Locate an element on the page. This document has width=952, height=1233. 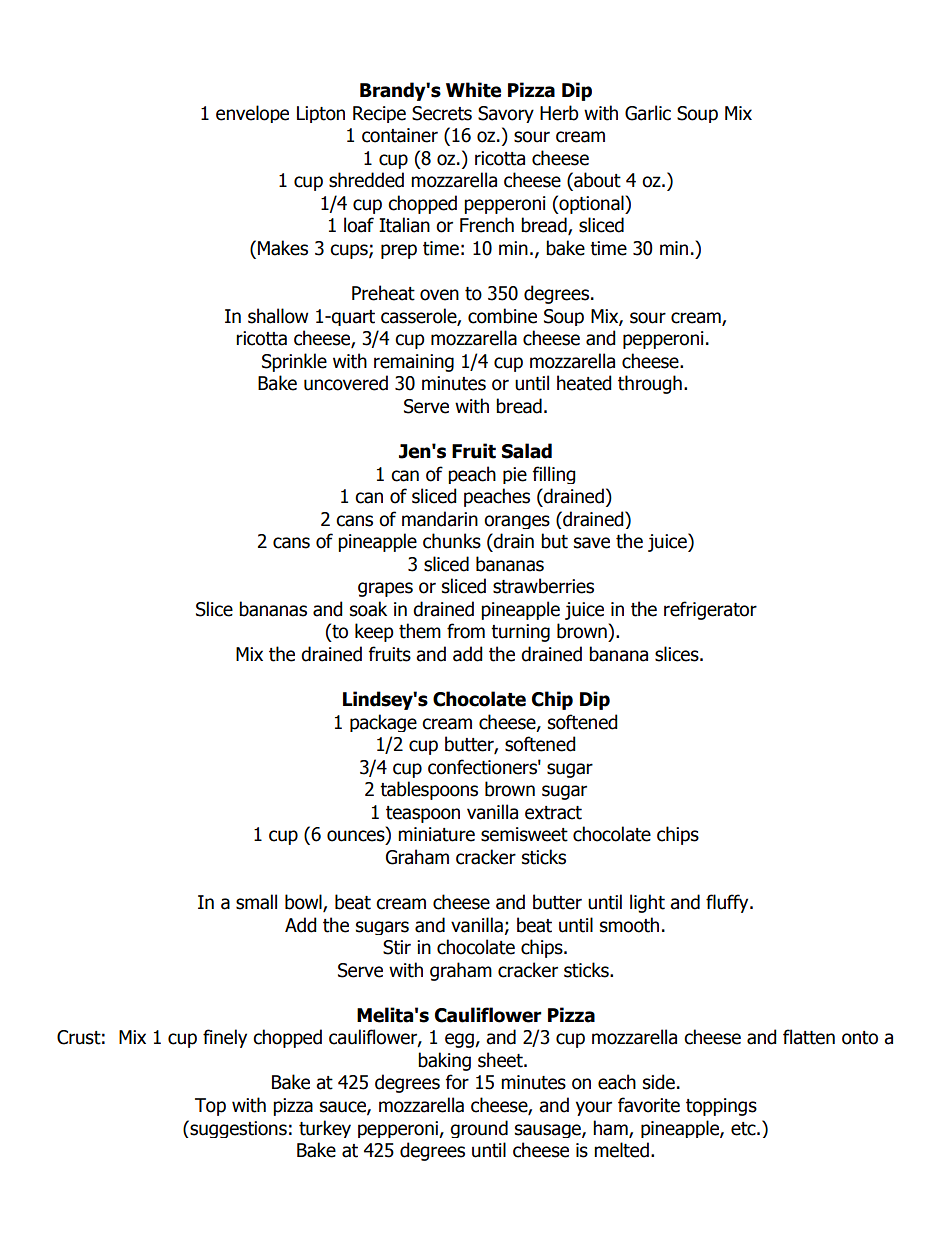
turning is located at coordinates (520, 633).
